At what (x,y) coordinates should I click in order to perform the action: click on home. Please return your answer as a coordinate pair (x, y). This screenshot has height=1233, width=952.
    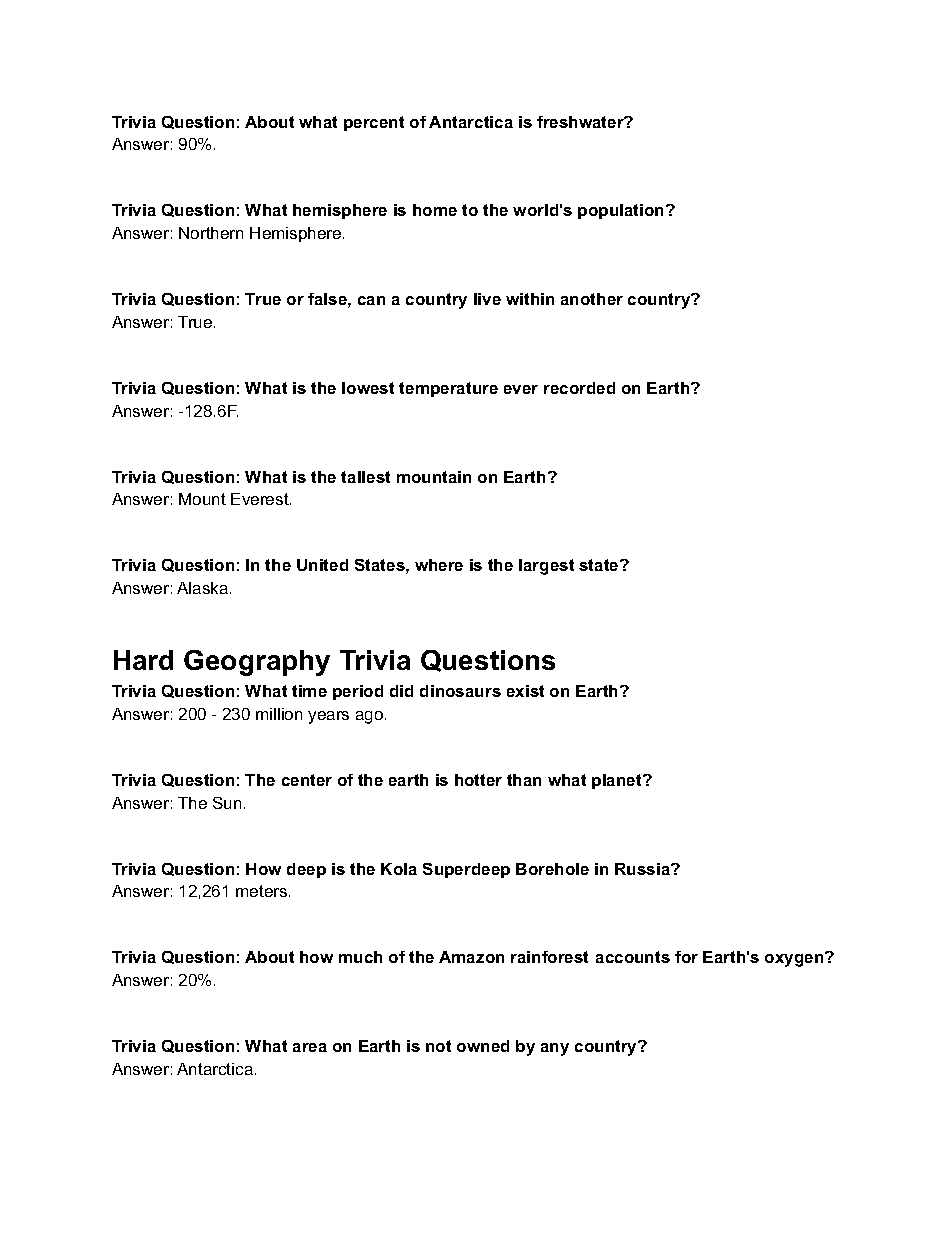
    Looking at the image, I should click on (435, 210).
